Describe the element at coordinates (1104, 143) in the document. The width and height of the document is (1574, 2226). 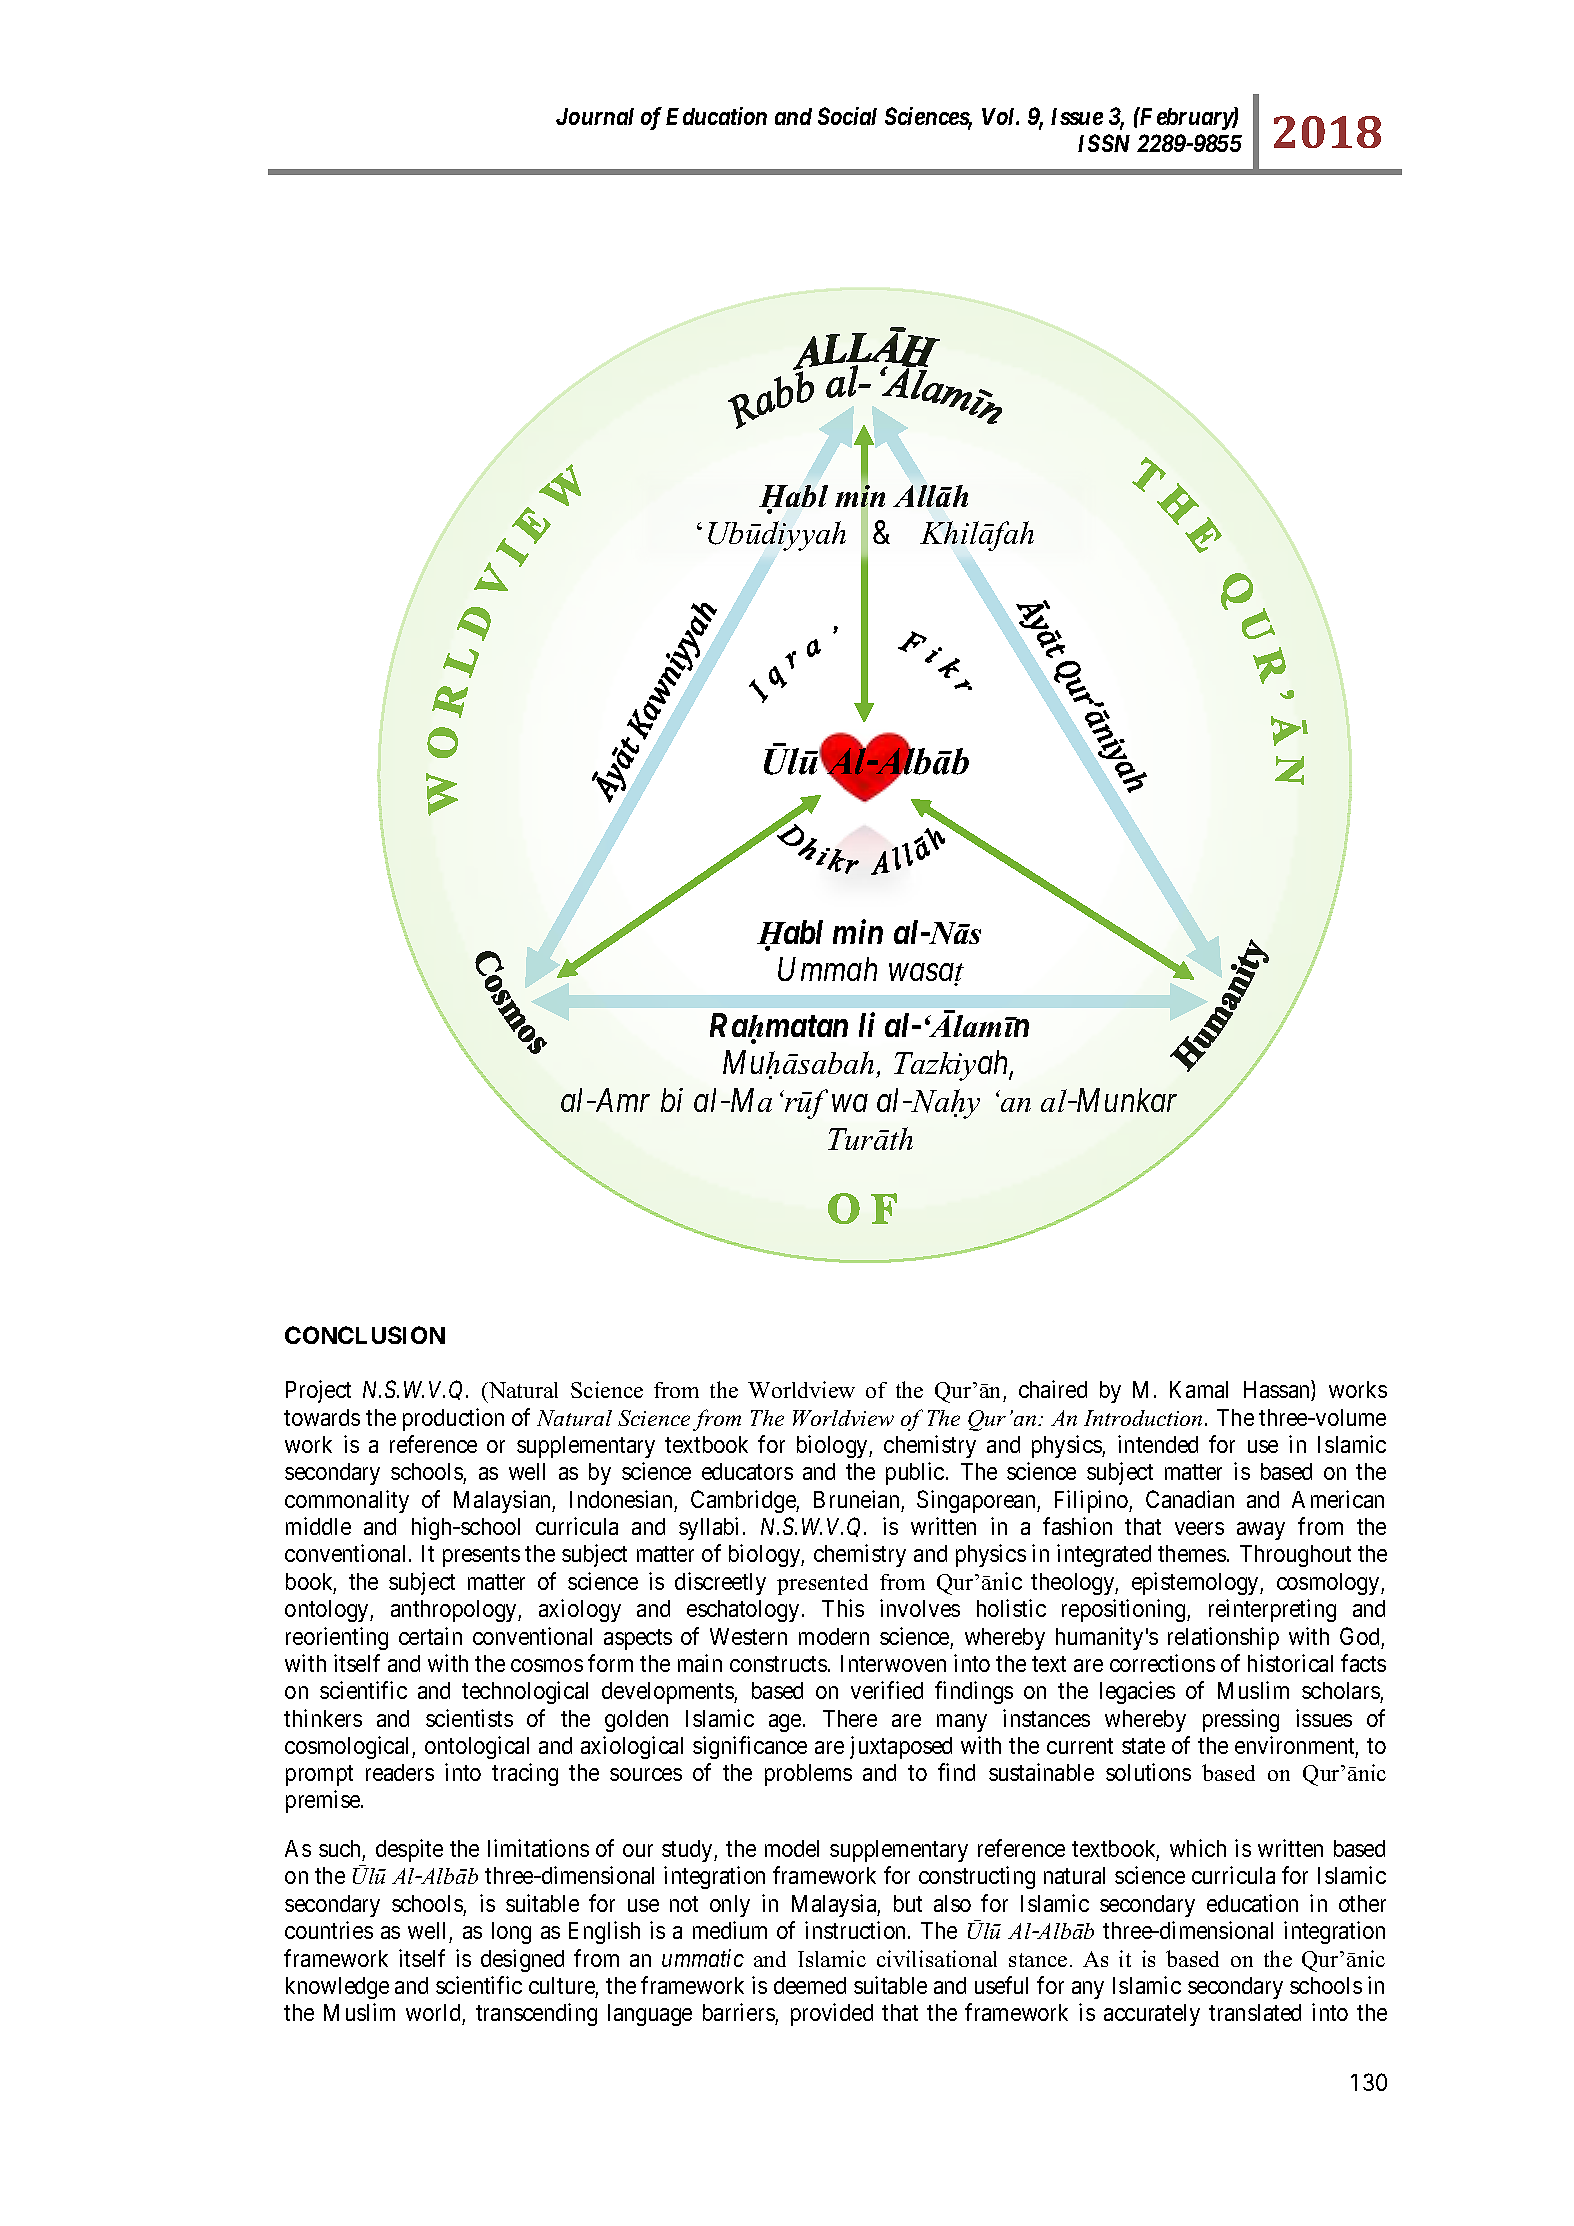
I see `ISSN` at that location.
